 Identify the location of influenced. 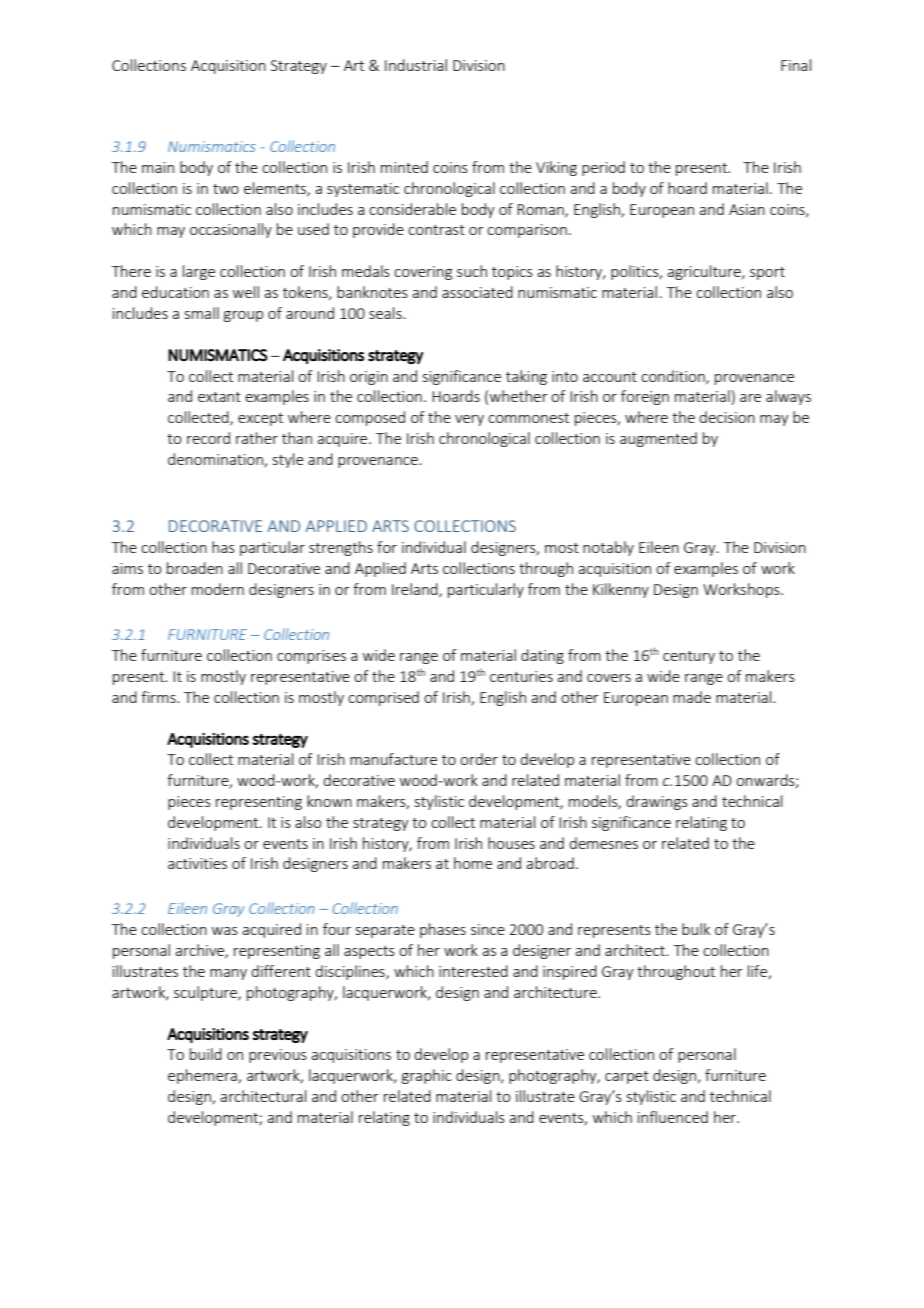
(673, 1117).
